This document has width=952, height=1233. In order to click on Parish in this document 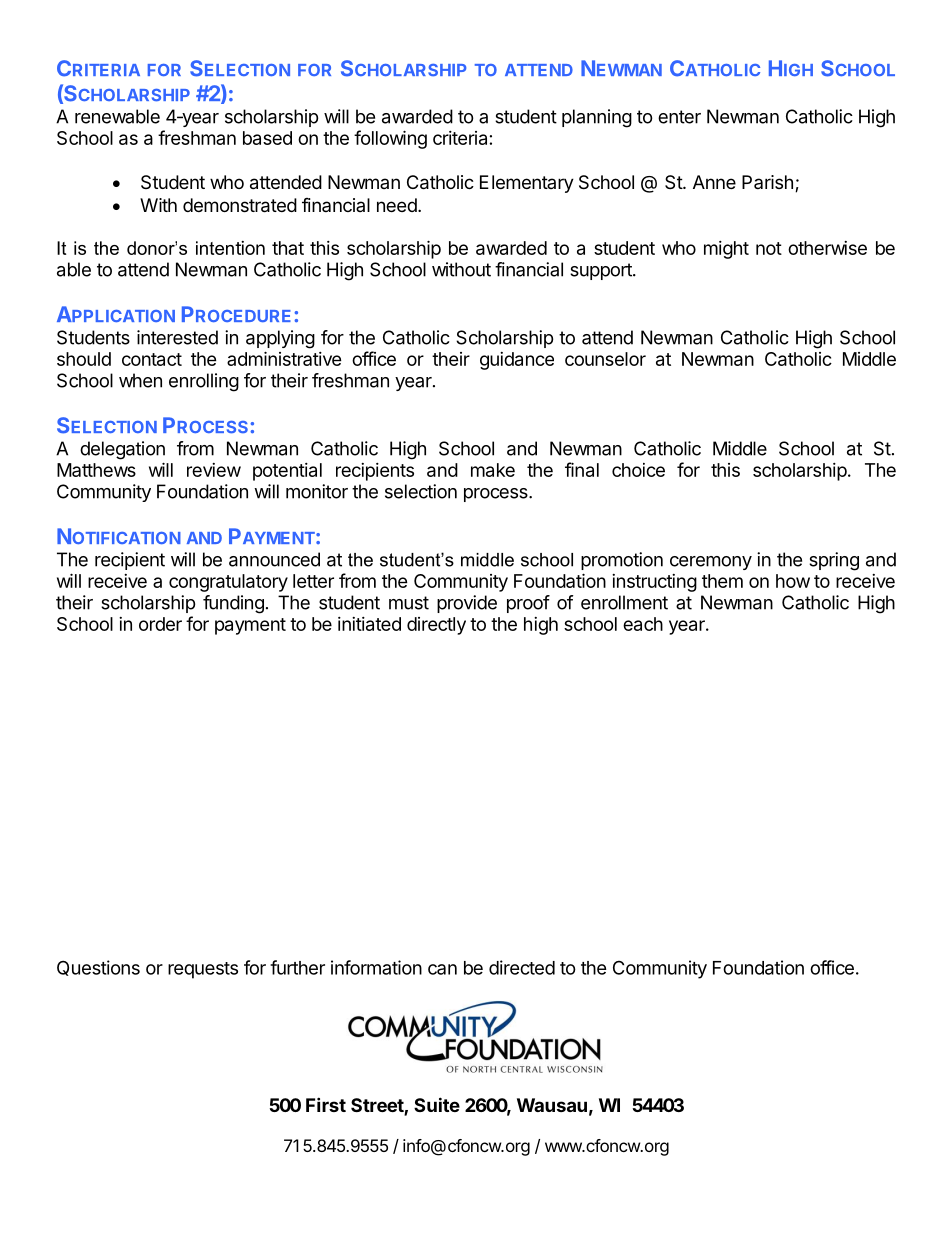, I will do `click(767, 182)`.
